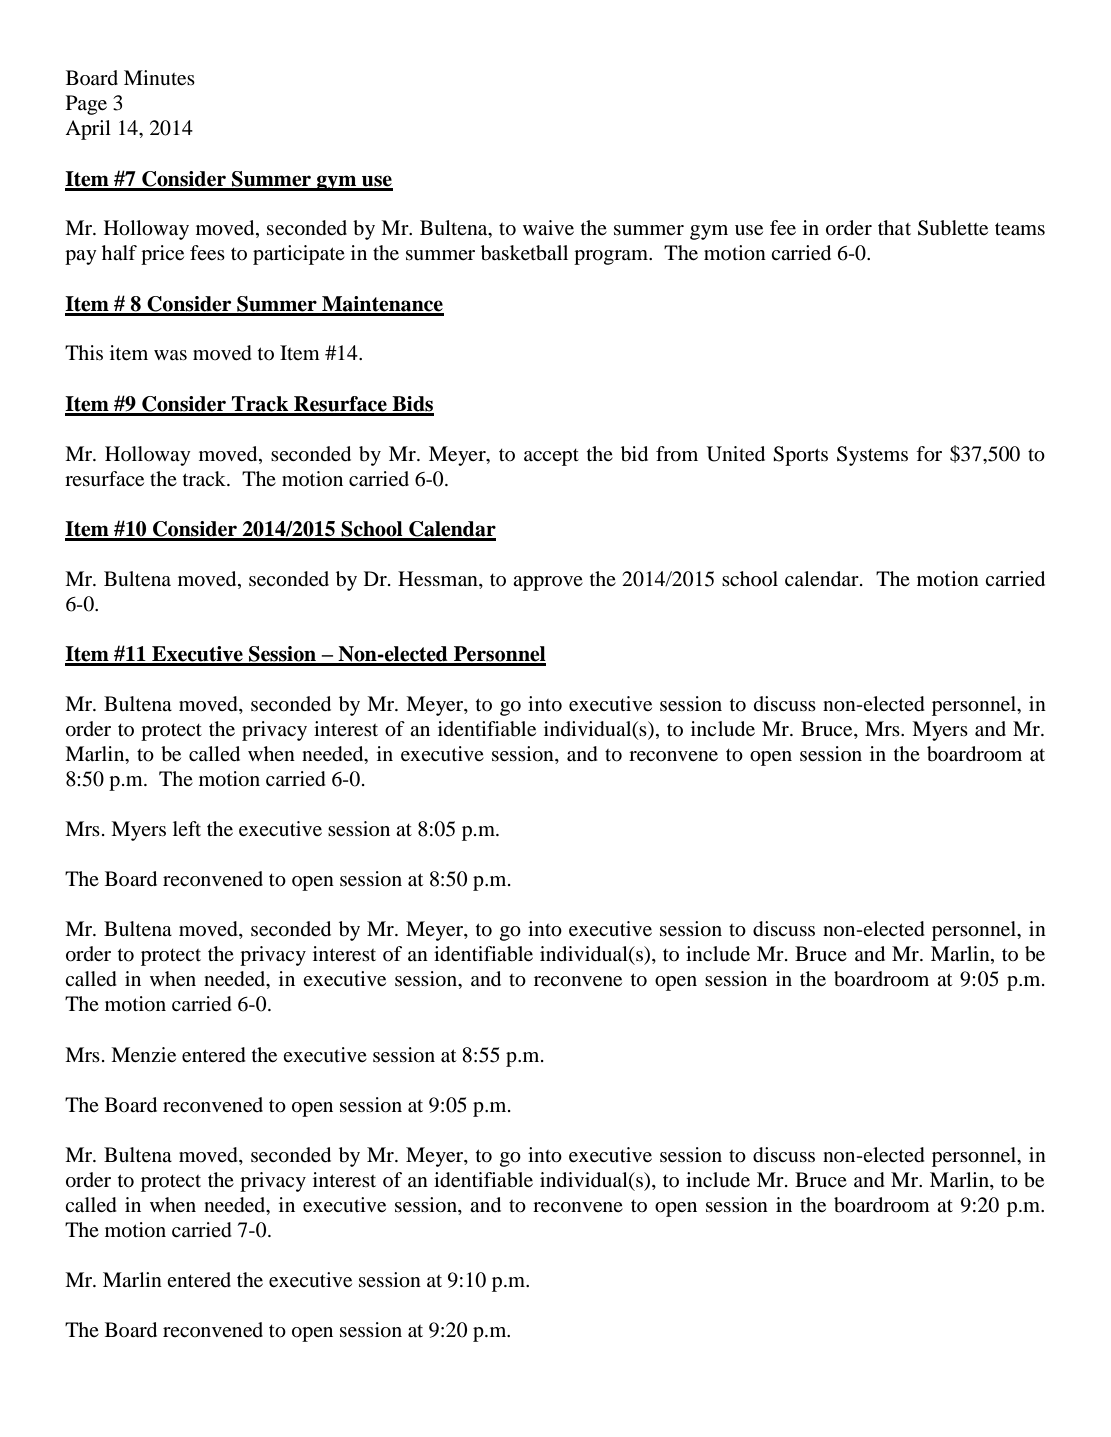 Image resolution: width=1111 pixels, height=1437 pixels. Describe the element at coordinates (170, 355) in the page. I see `was` at that location.
